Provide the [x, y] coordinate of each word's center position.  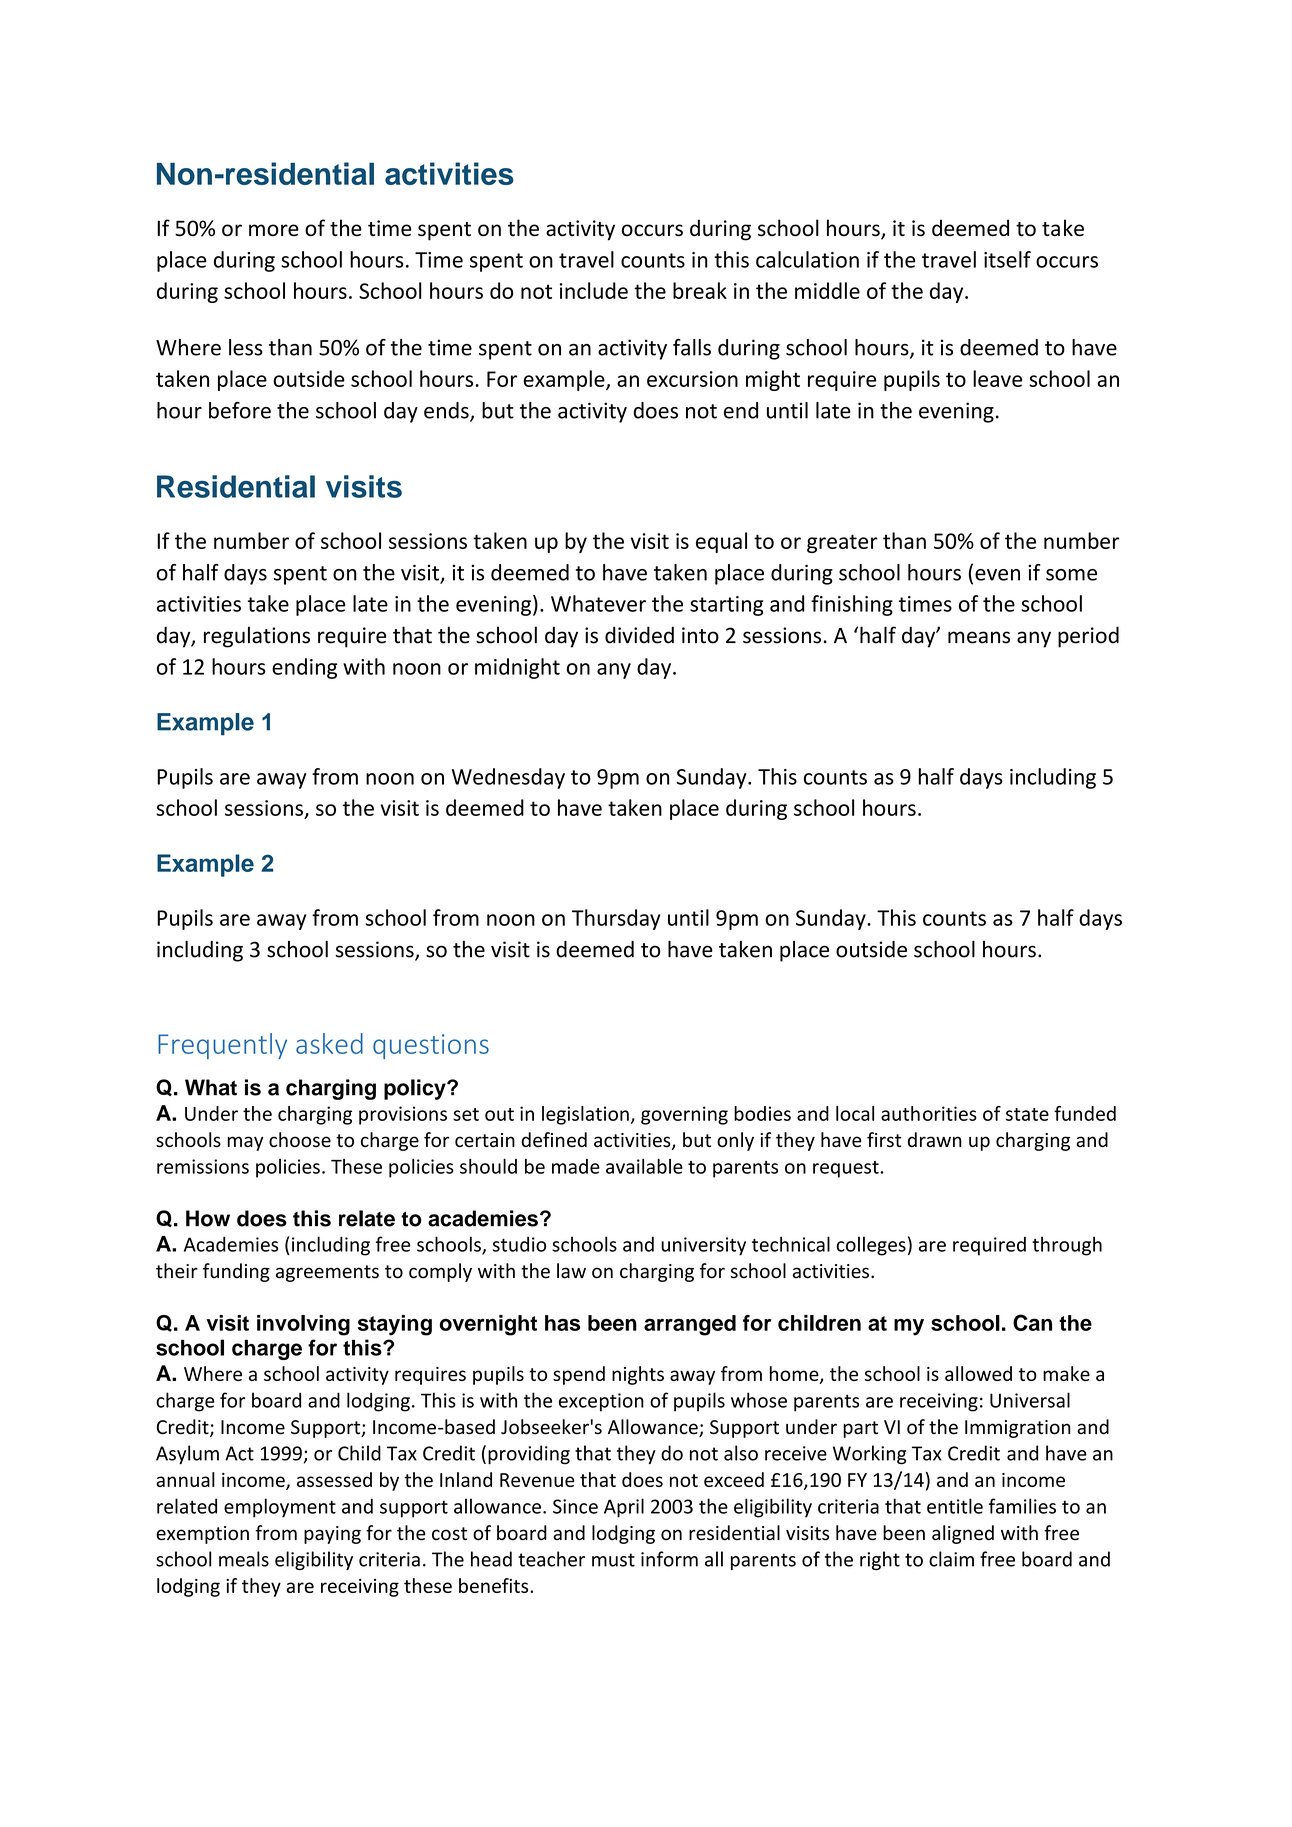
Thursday [616, 919]
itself [1007, 259]
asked [329, 1043]
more [274, 230]
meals [244, 1559]
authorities [929, 1113]
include [594, 290]
